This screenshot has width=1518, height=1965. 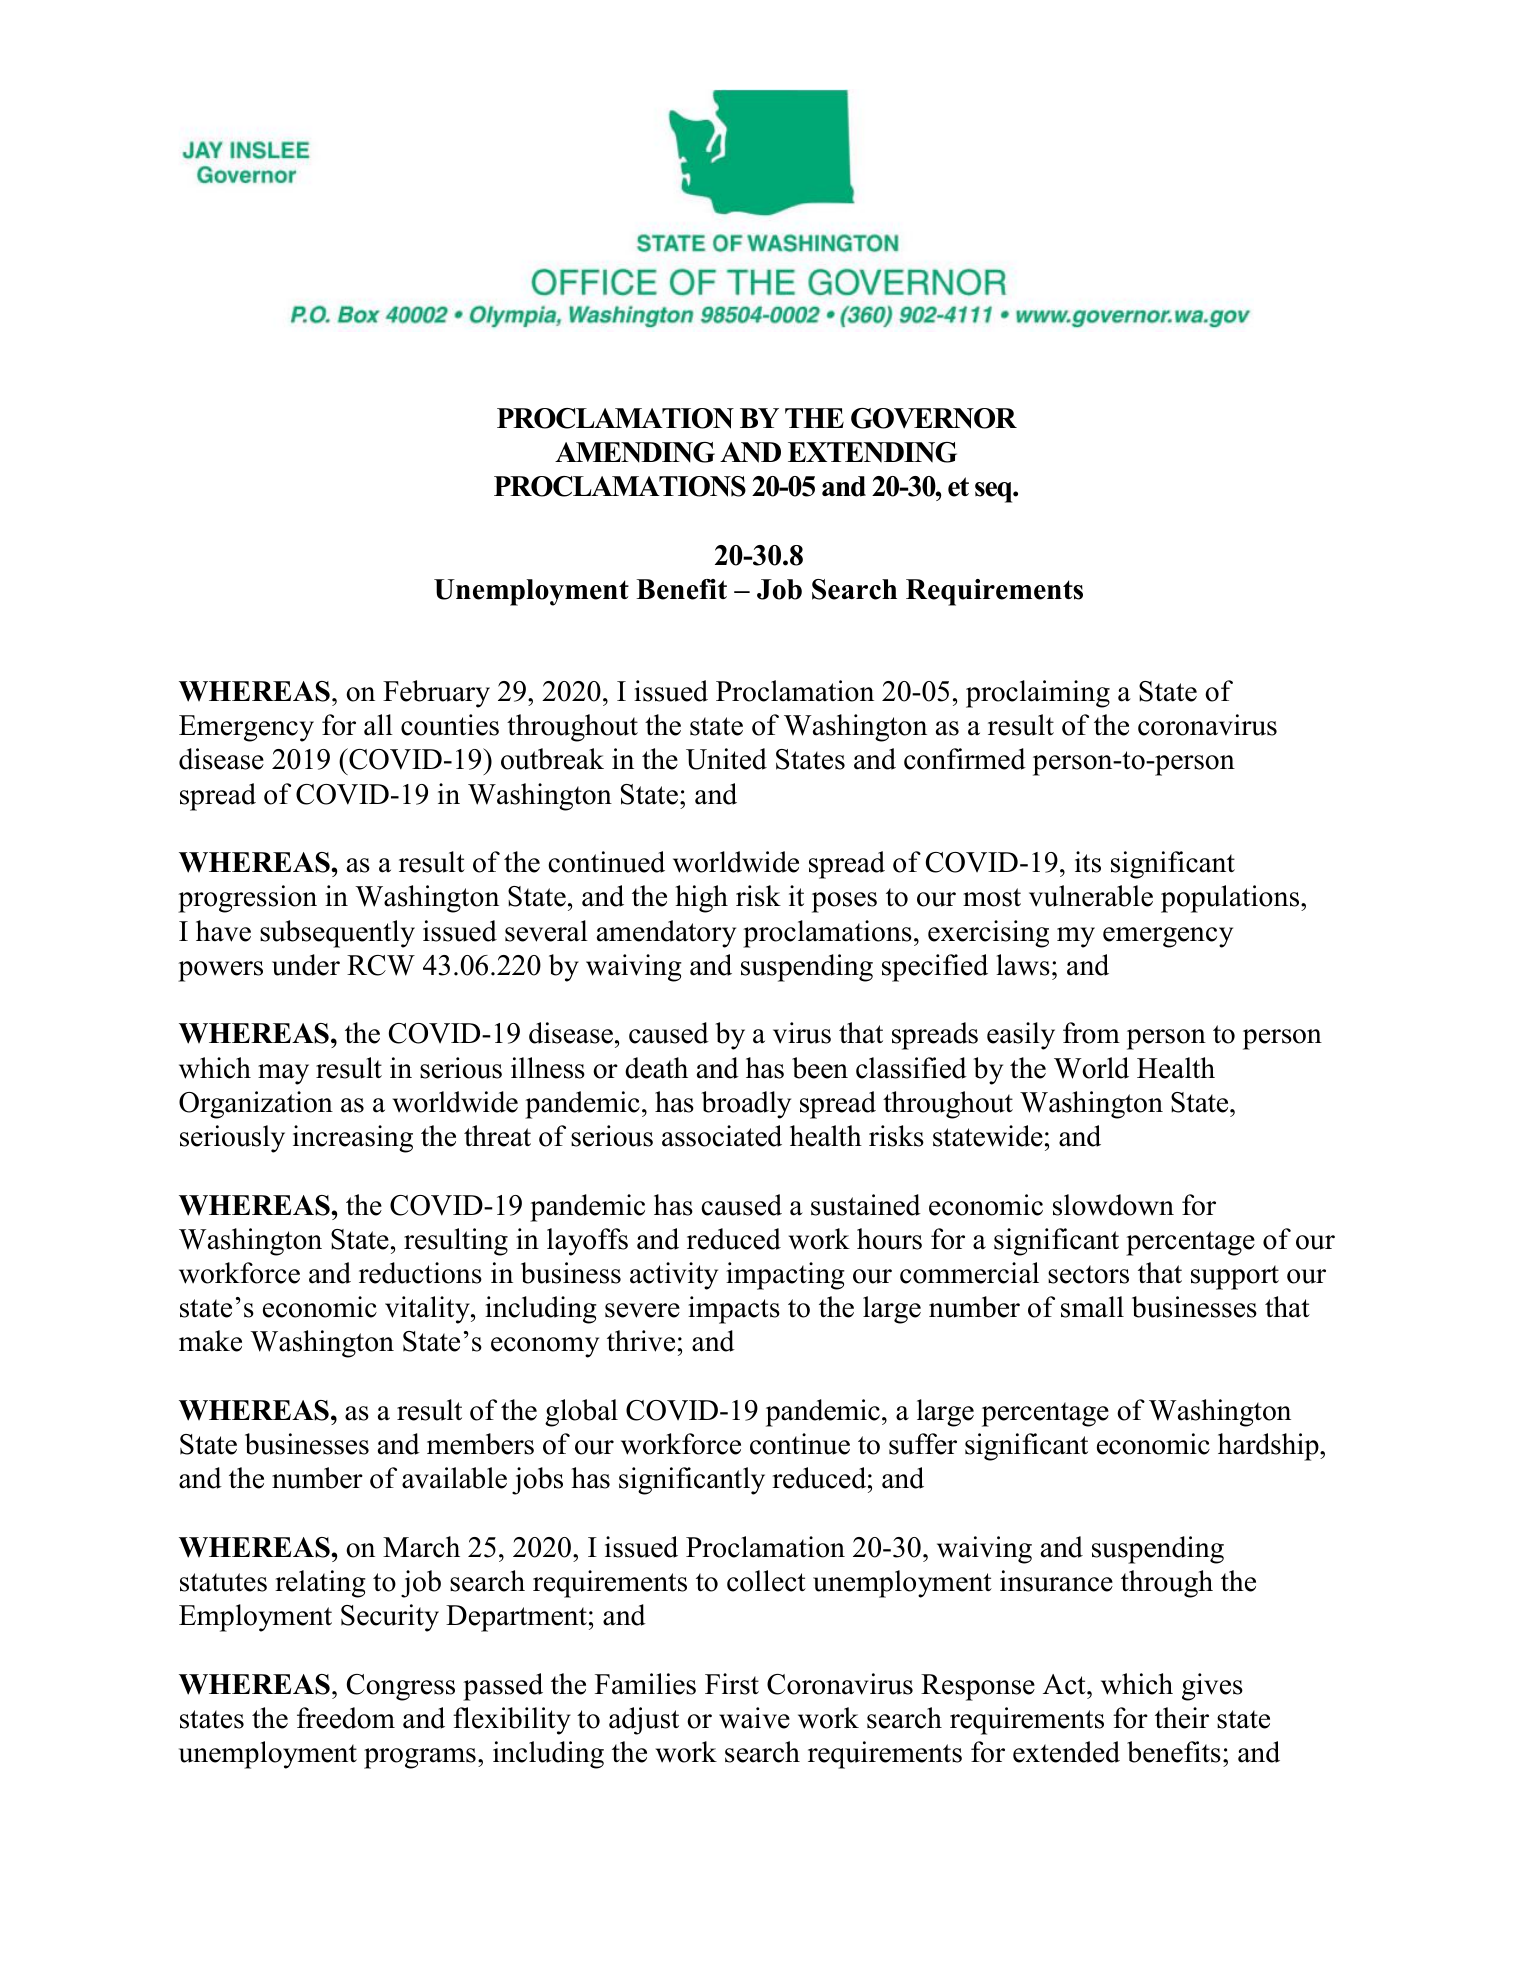 I want to click on AMENDING, so click(x=635, y=452).
